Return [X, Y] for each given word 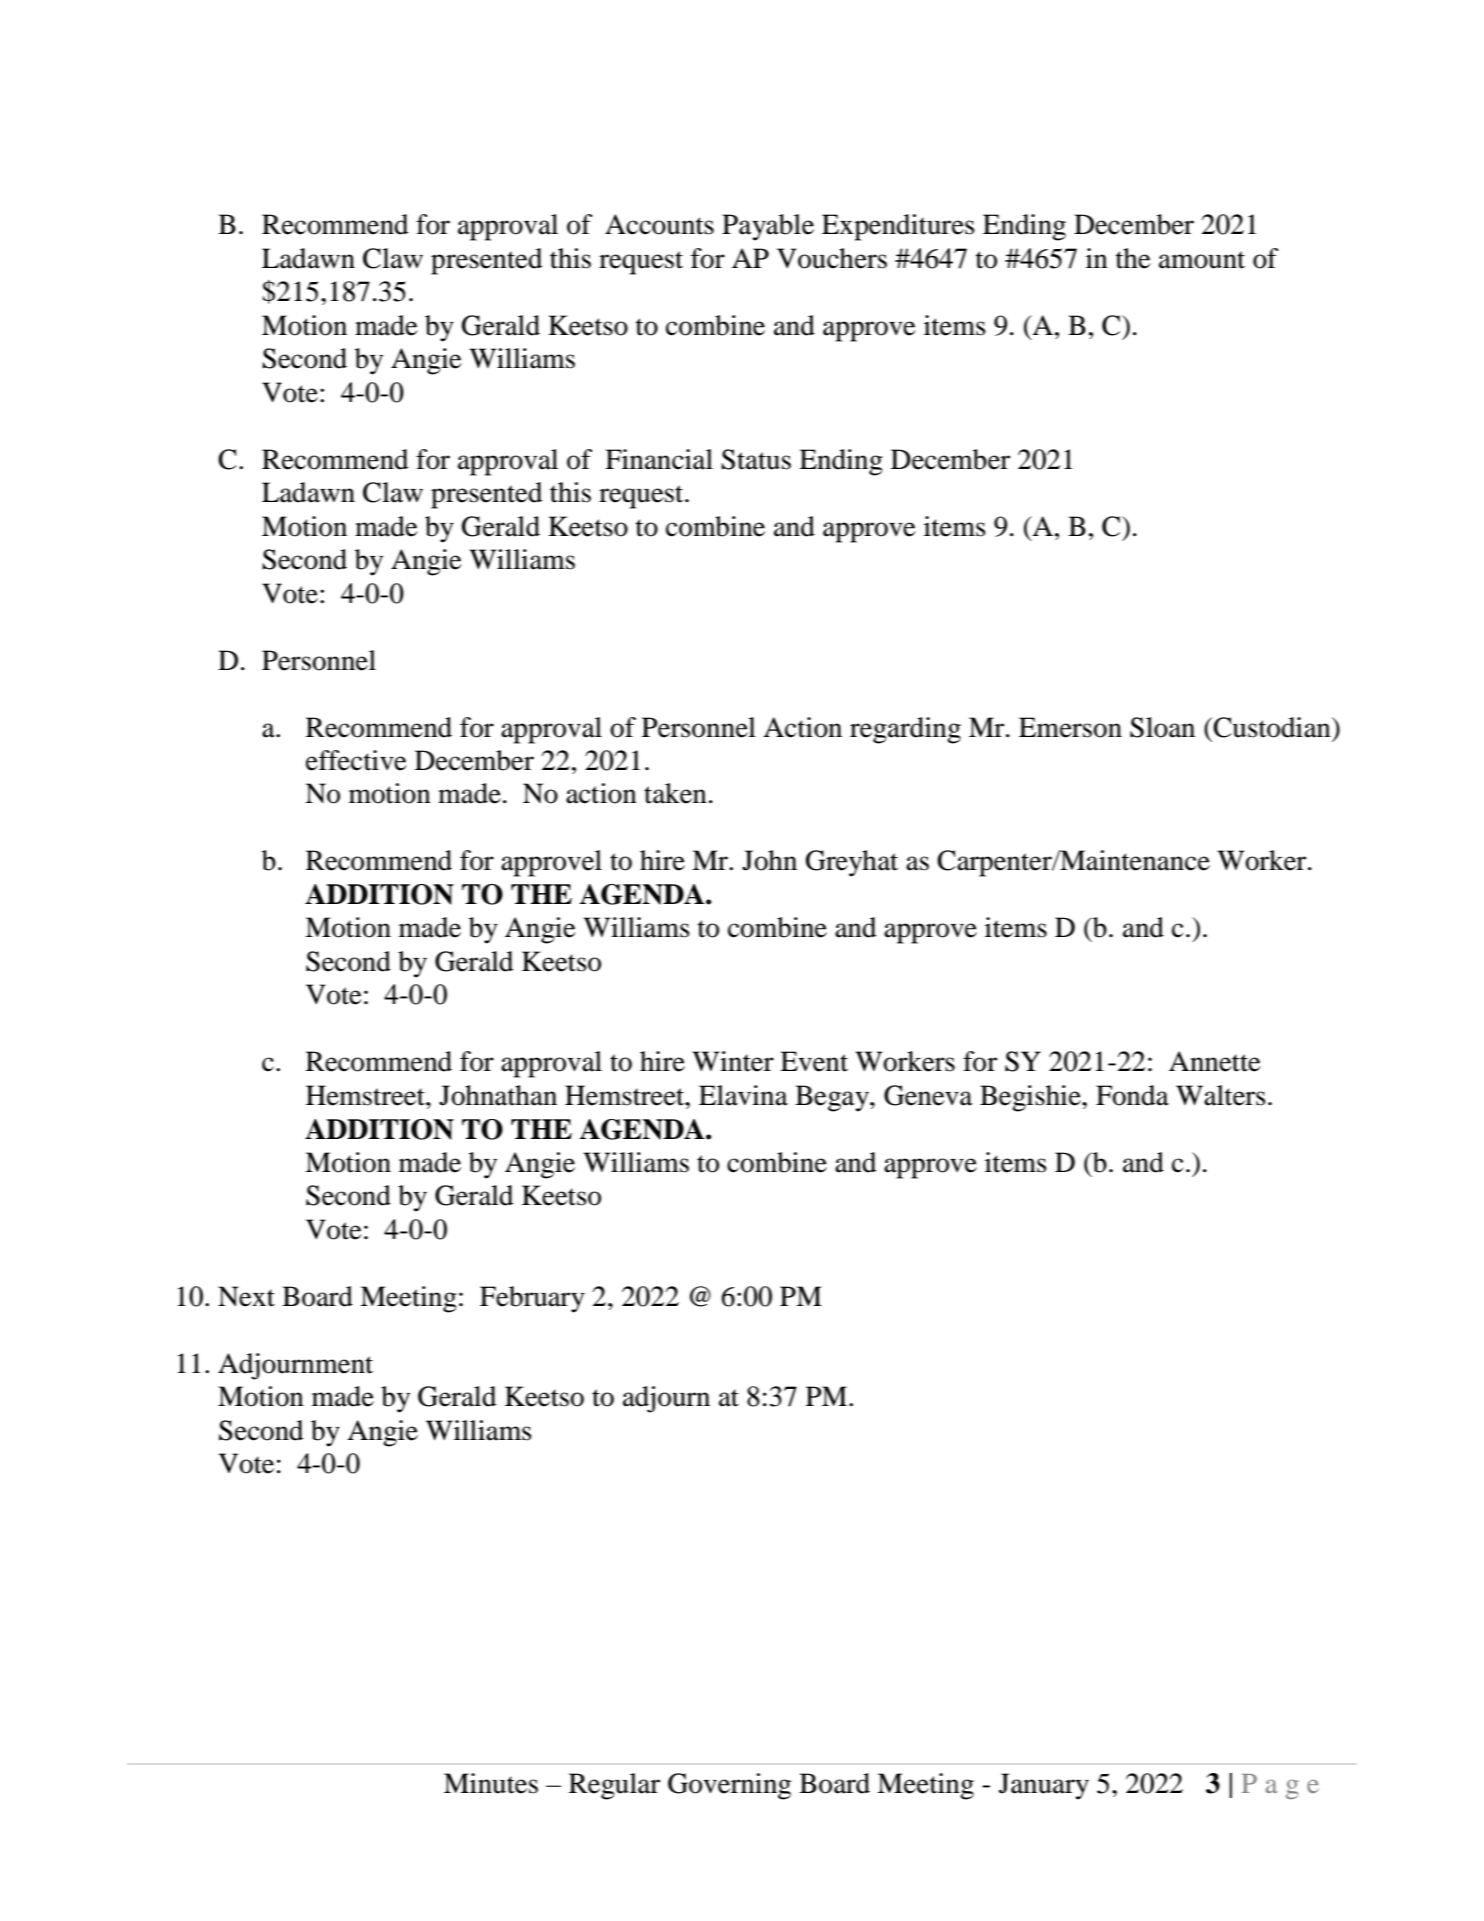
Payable [768, 227]
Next [246, 1296]
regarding [905, 730]
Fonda [1132, 1095]
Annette [1215, 1061]
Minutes [491, 1783]
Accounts [659, 224]
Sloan [1162, 727]
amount [1202, 260]
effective [356, 760]
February [532, 1299]
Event [814, 1061]
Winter [733, 1061]
